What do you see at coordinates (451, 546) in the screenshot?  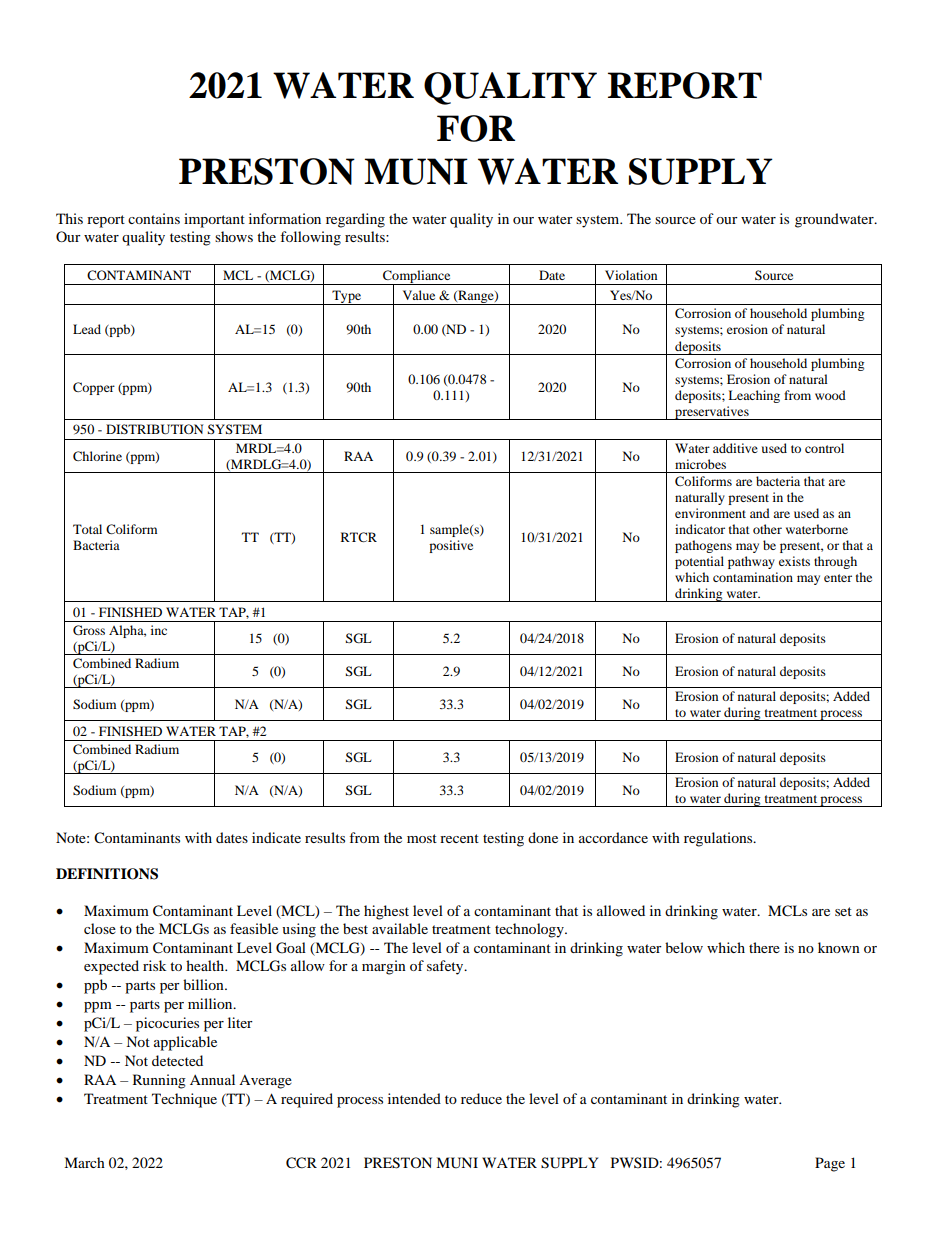 I see `positive` at bounding box center [451, 546].
